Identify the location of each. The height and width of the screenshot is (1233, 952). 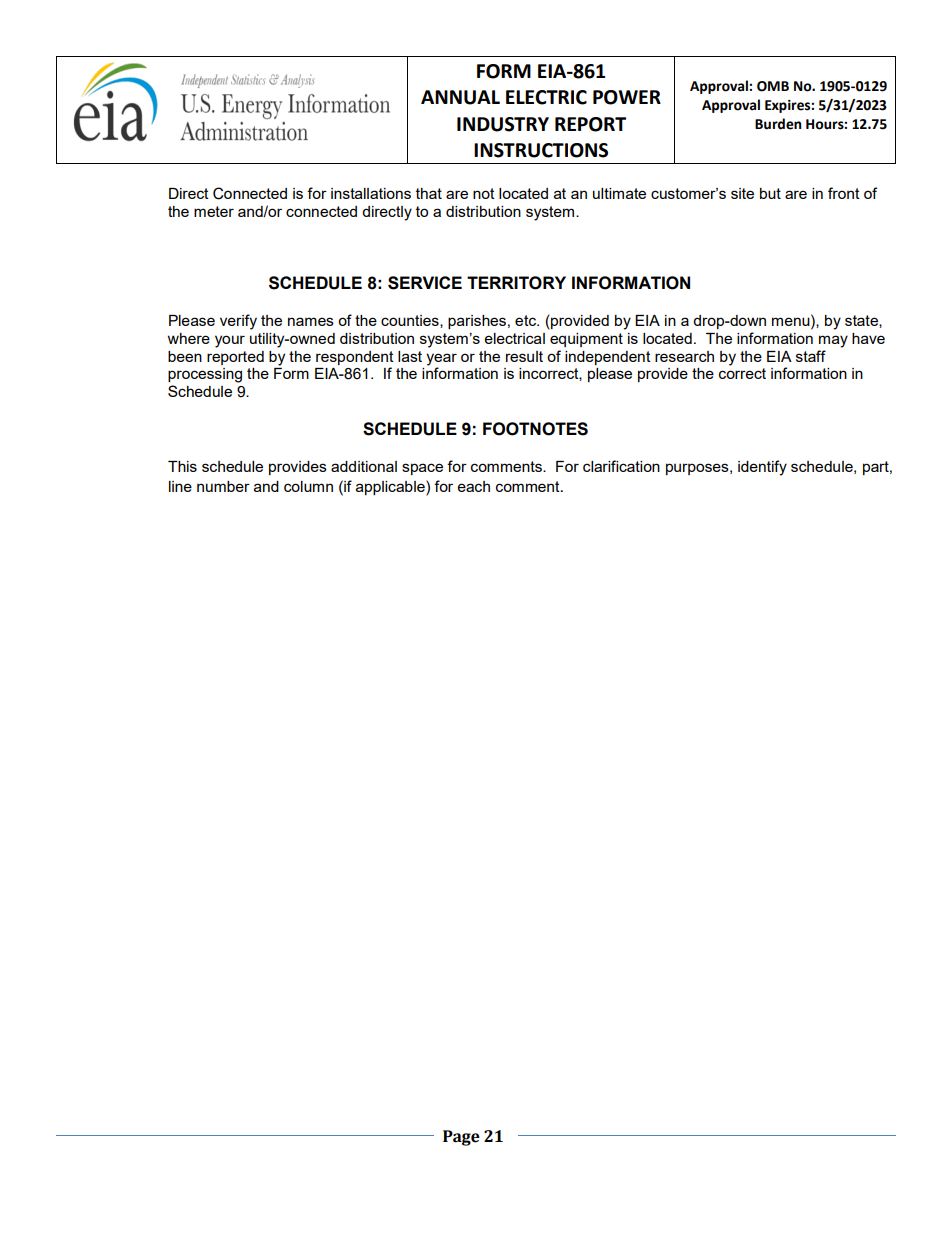
(474, 486).
